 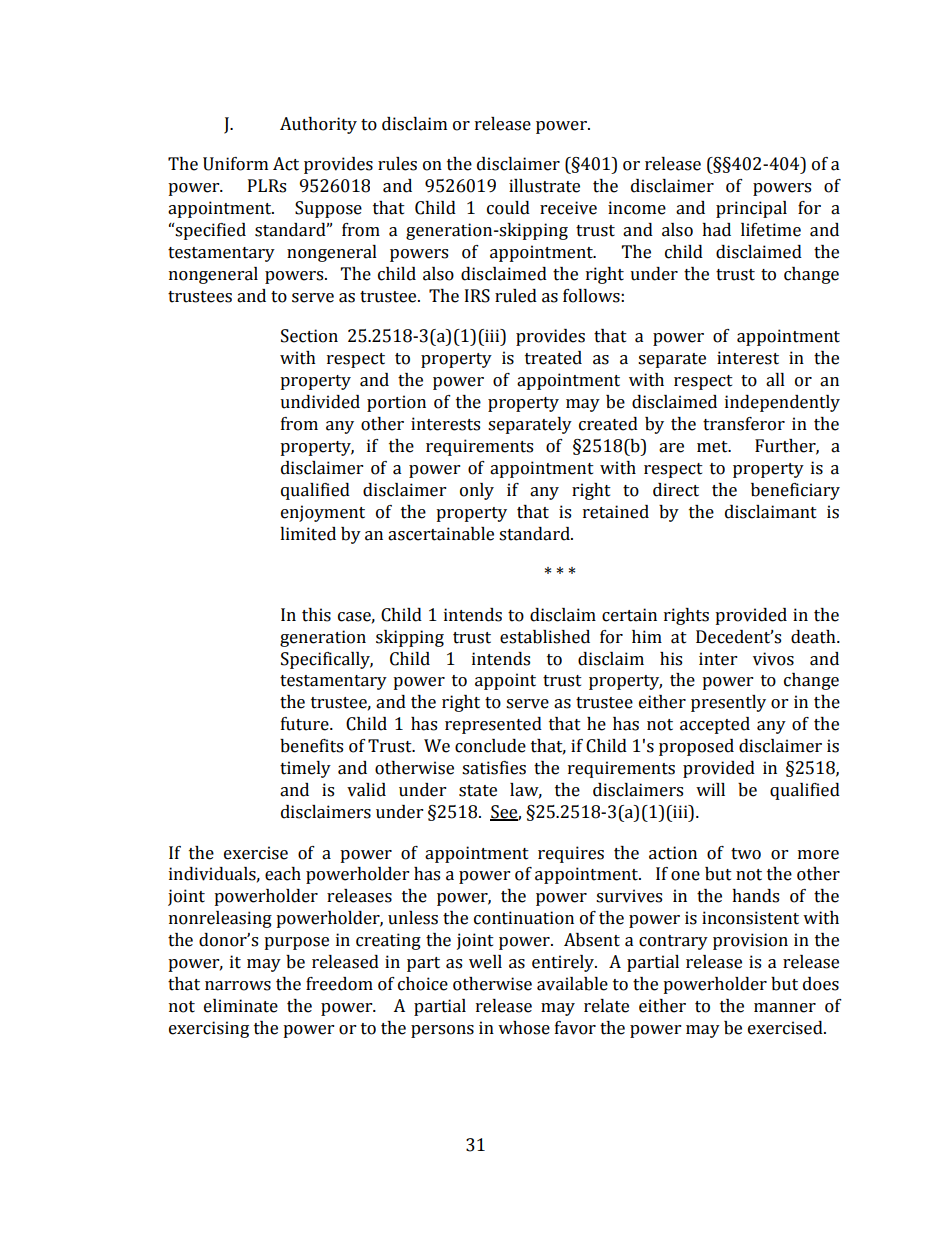 I want to click on death, so click(x=814, y=637).
